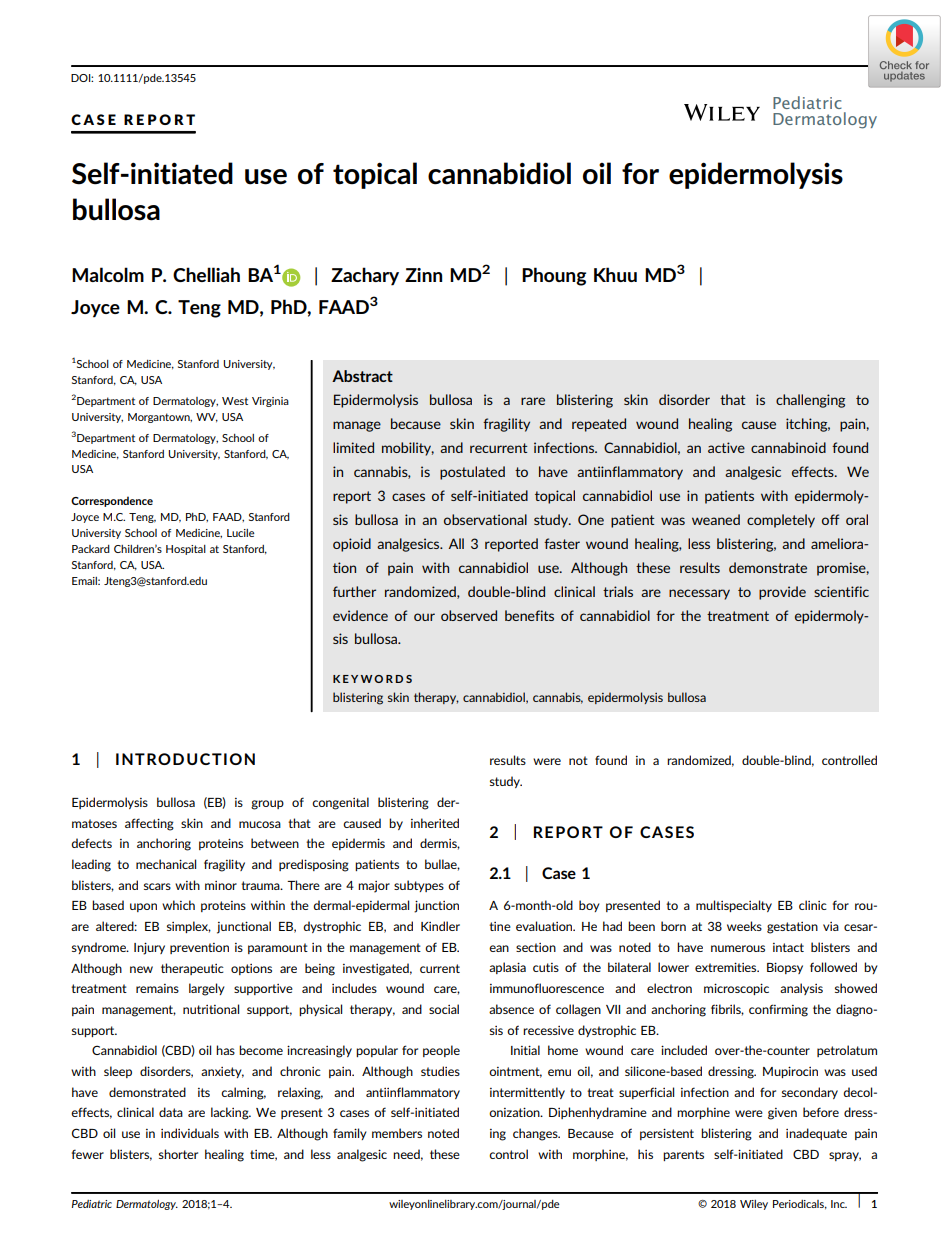  Describe the element at coordinates (734, 906) in the document. I see `multispecialty` at that location.
